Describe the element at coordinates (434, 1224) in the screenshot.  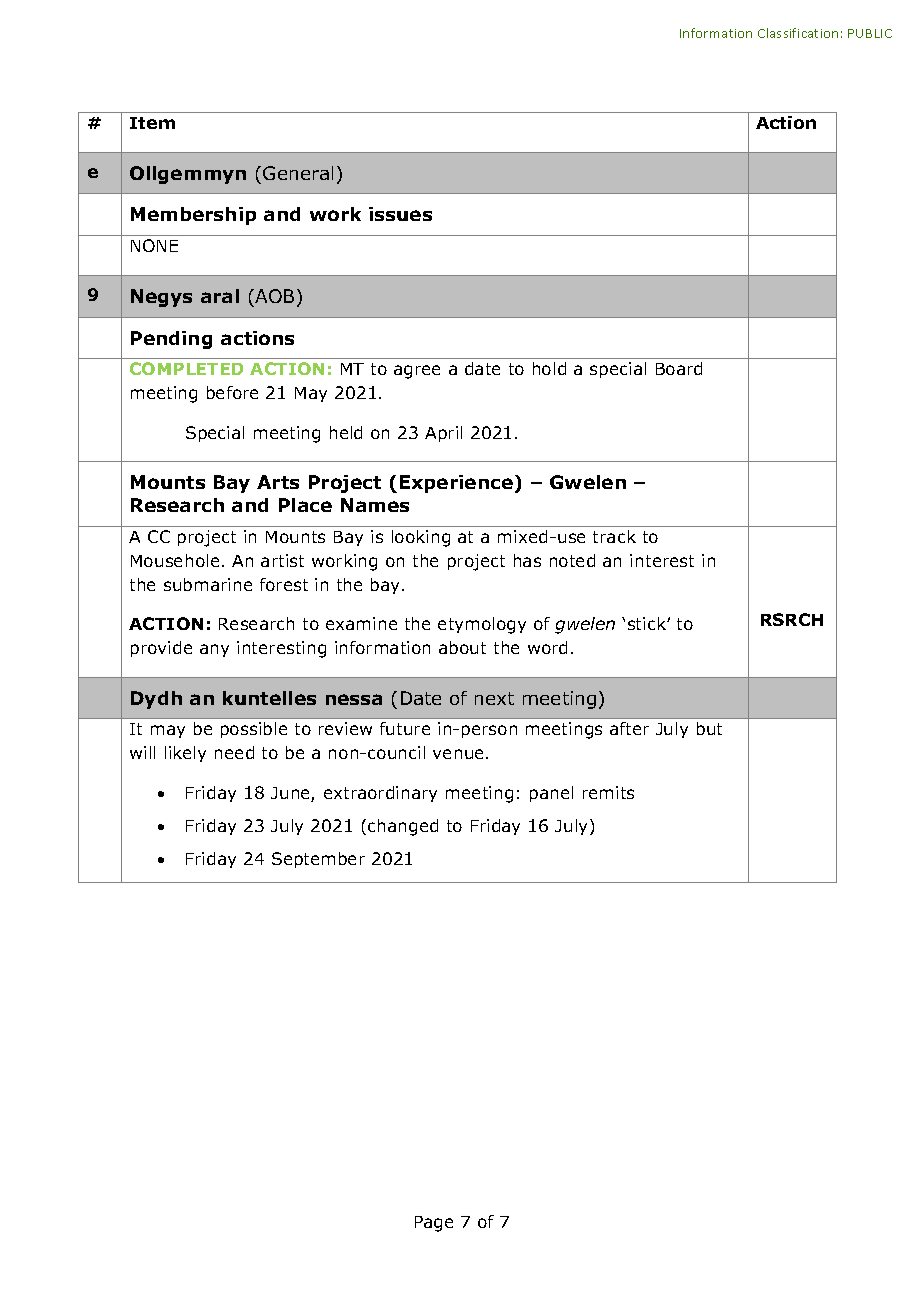
I see `Page` at that location.
